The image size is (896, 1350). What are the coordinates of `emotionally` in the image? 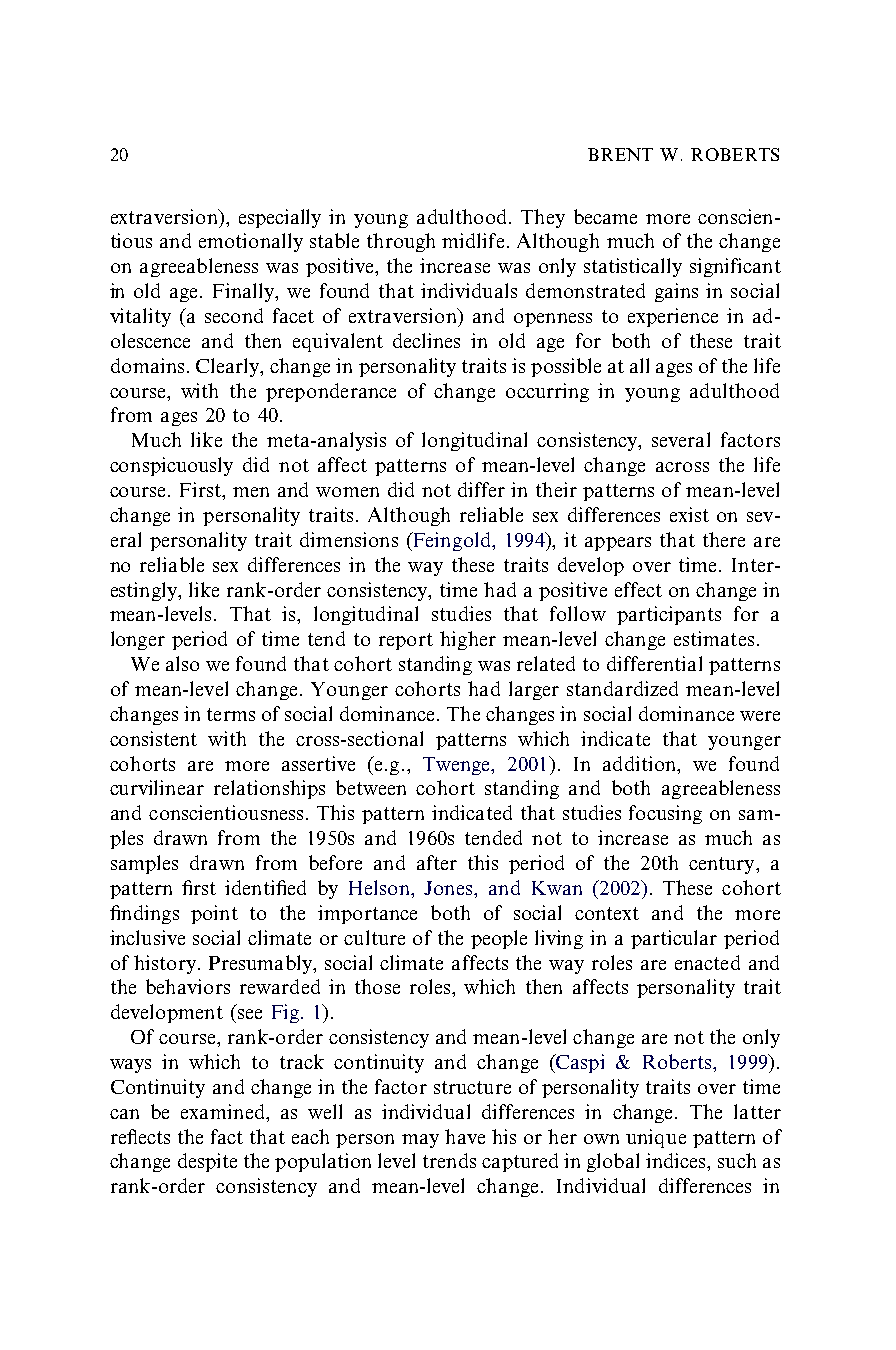 It's located at (251, 242).
